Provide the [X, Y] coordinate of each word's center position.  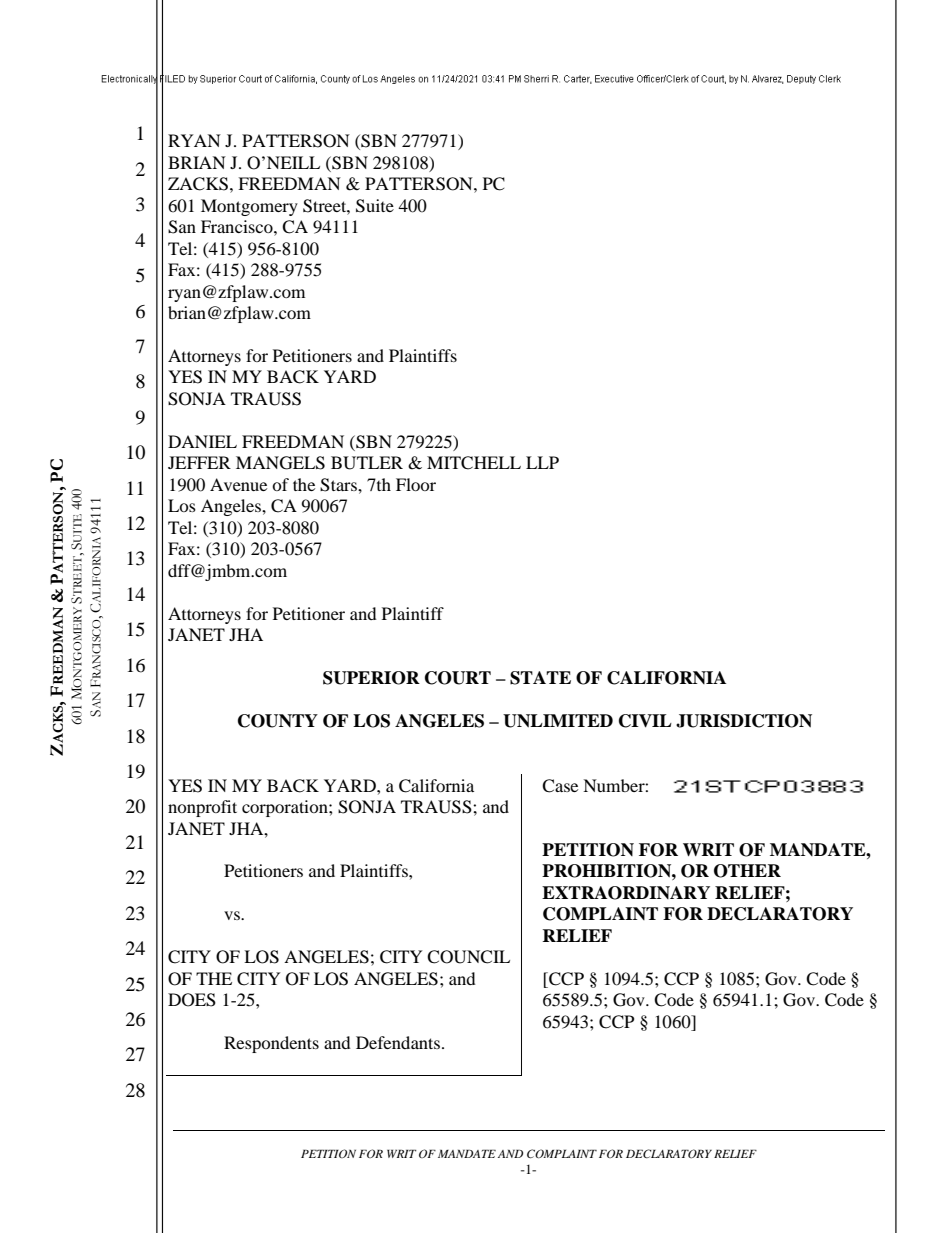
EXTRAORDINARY [626, 893]
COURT [458, 678]
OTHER [747, 871]
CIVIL [645, 721]
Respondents [271, 1044]
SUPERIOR [371, 678]
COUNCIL [468, 957]
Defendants [398, 1042]
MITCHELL [474, 463]
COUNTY [278, 721]
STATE [540, 678]
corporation [286, 808]
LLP [542, 462]
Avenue [238, 484]
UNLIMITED [558, 721]
